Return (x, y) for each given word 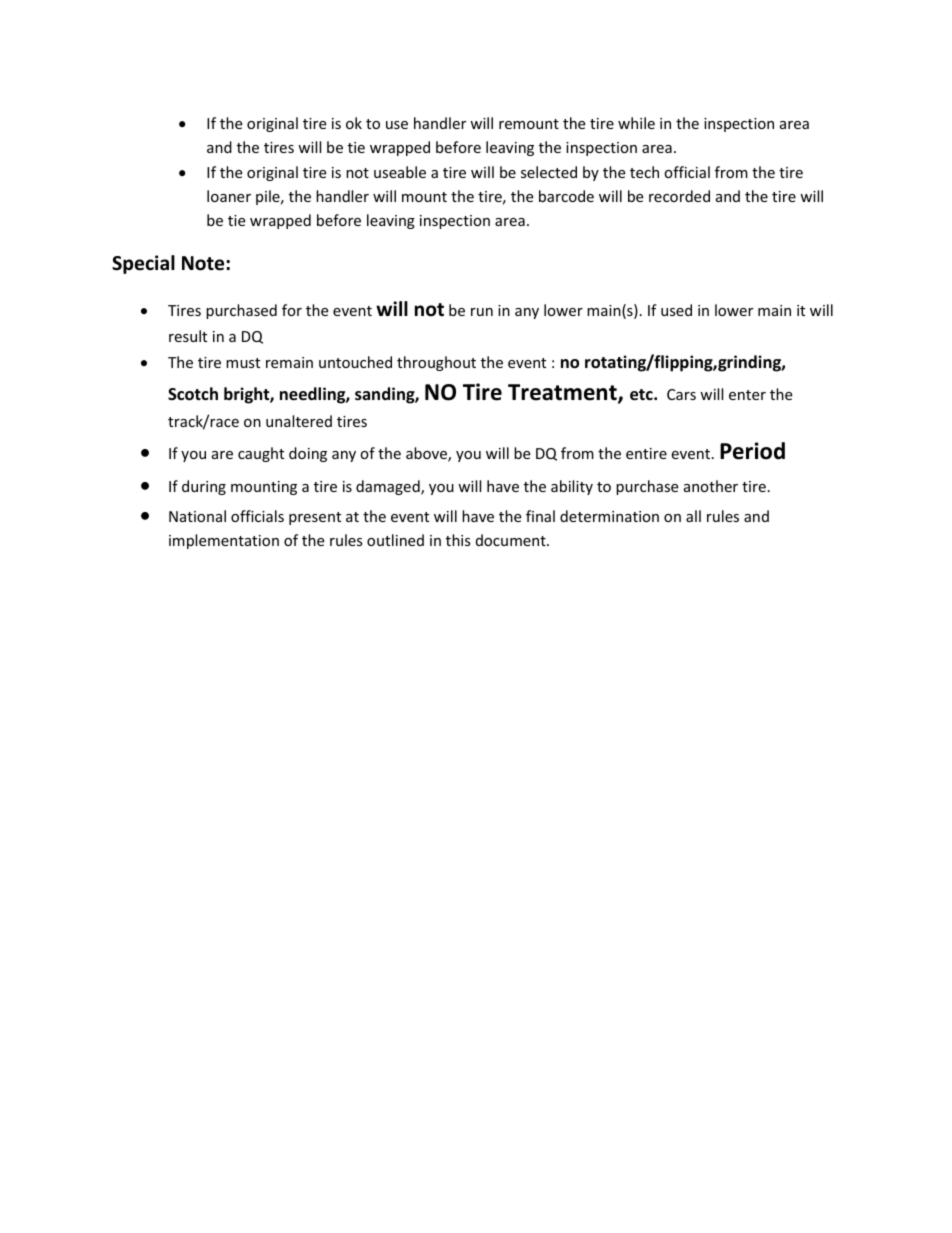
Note (204, 263)
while (636, 123)
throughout (436, 363)
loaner (229, 196)
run (482, 312)
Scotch (193, 394)
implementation (224, 541)
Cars (681, 394)
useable (400, 172)
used (676, 310)
